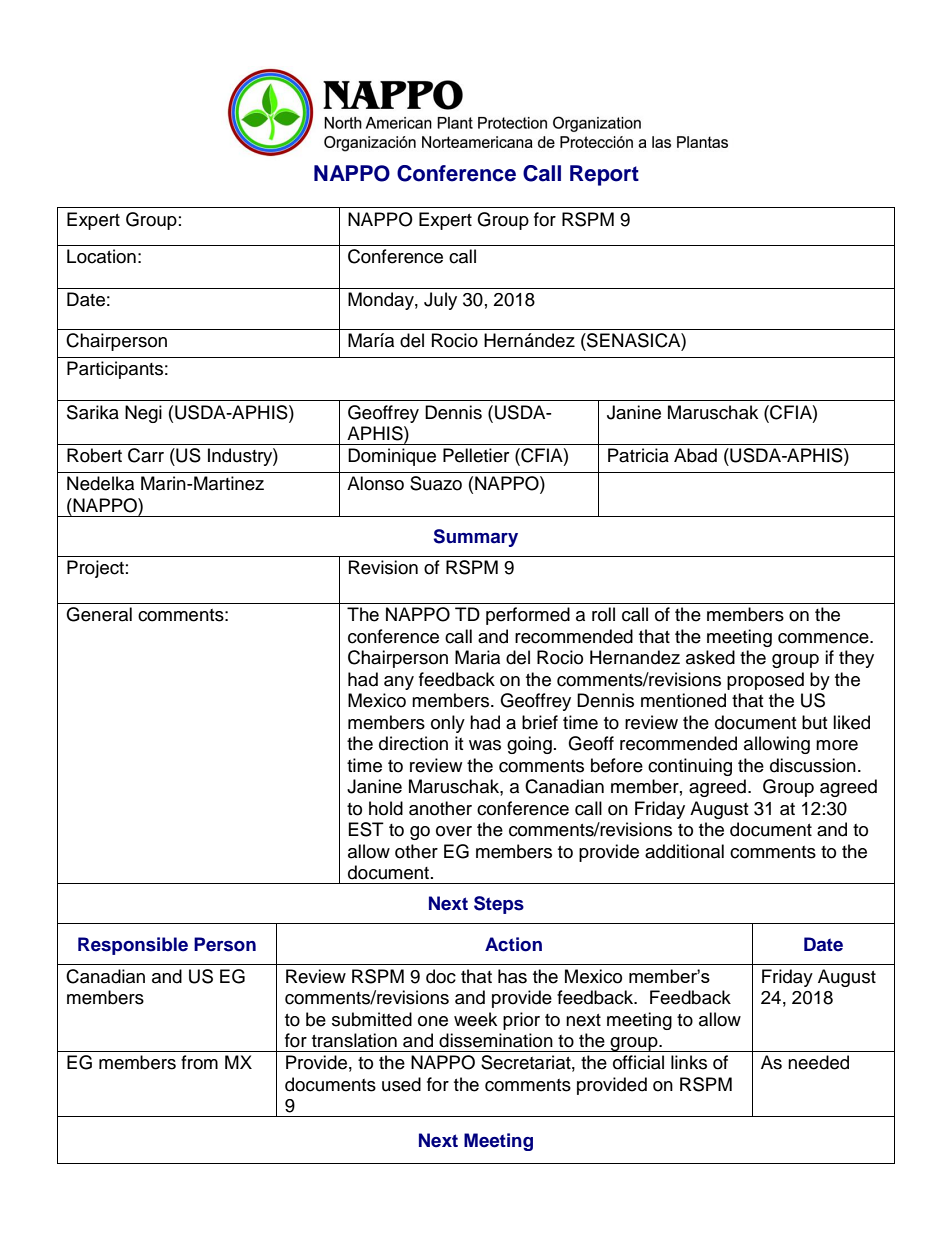 The width and height of the screenshot is (952, 1233). Describe the element at coordinates (440, 301) in the screenshot. I see `July` at that location.
